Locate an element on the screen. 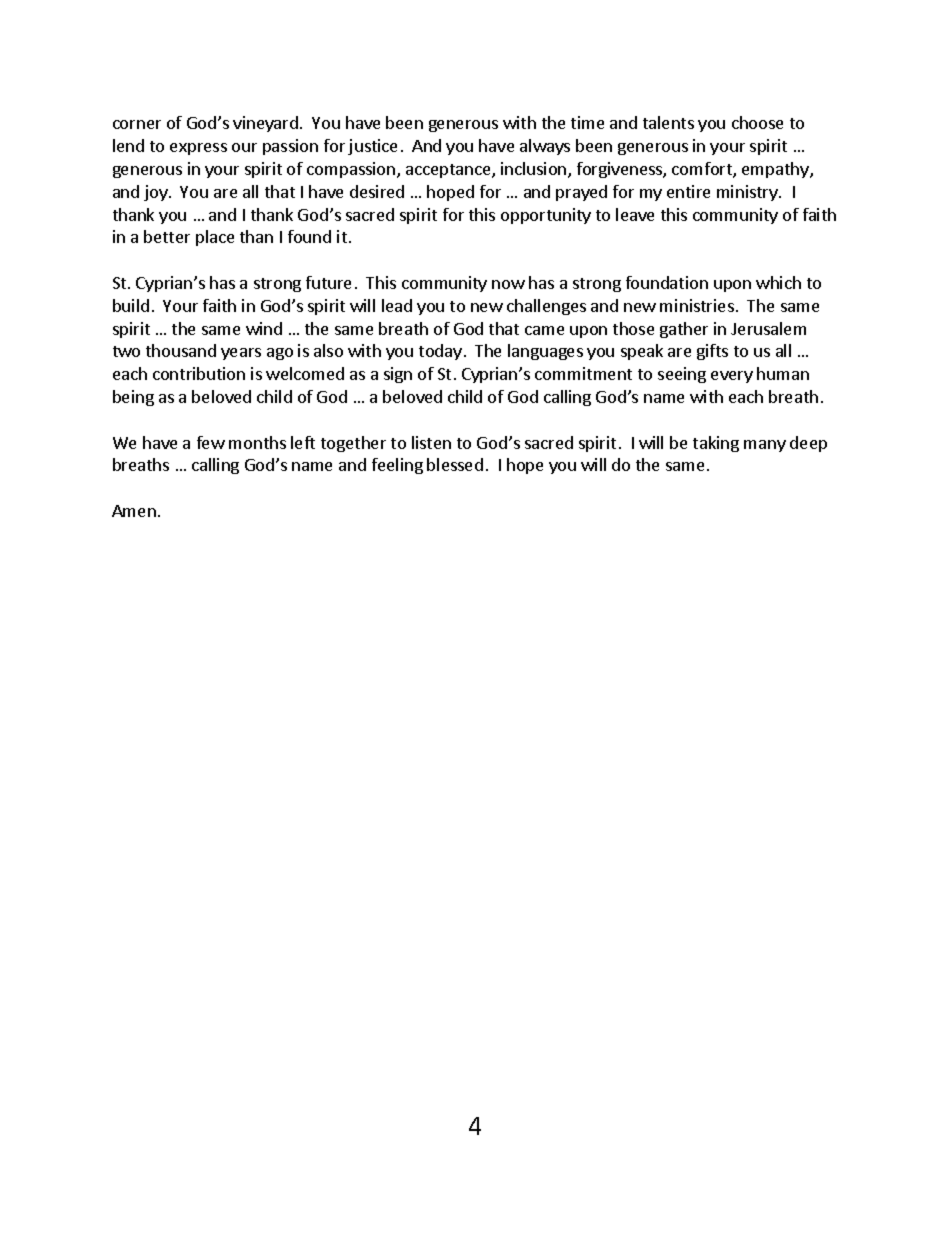 Image resolution: width=952 pixels, height=1233 pixels. listen is located at coordinates (431, 442).
